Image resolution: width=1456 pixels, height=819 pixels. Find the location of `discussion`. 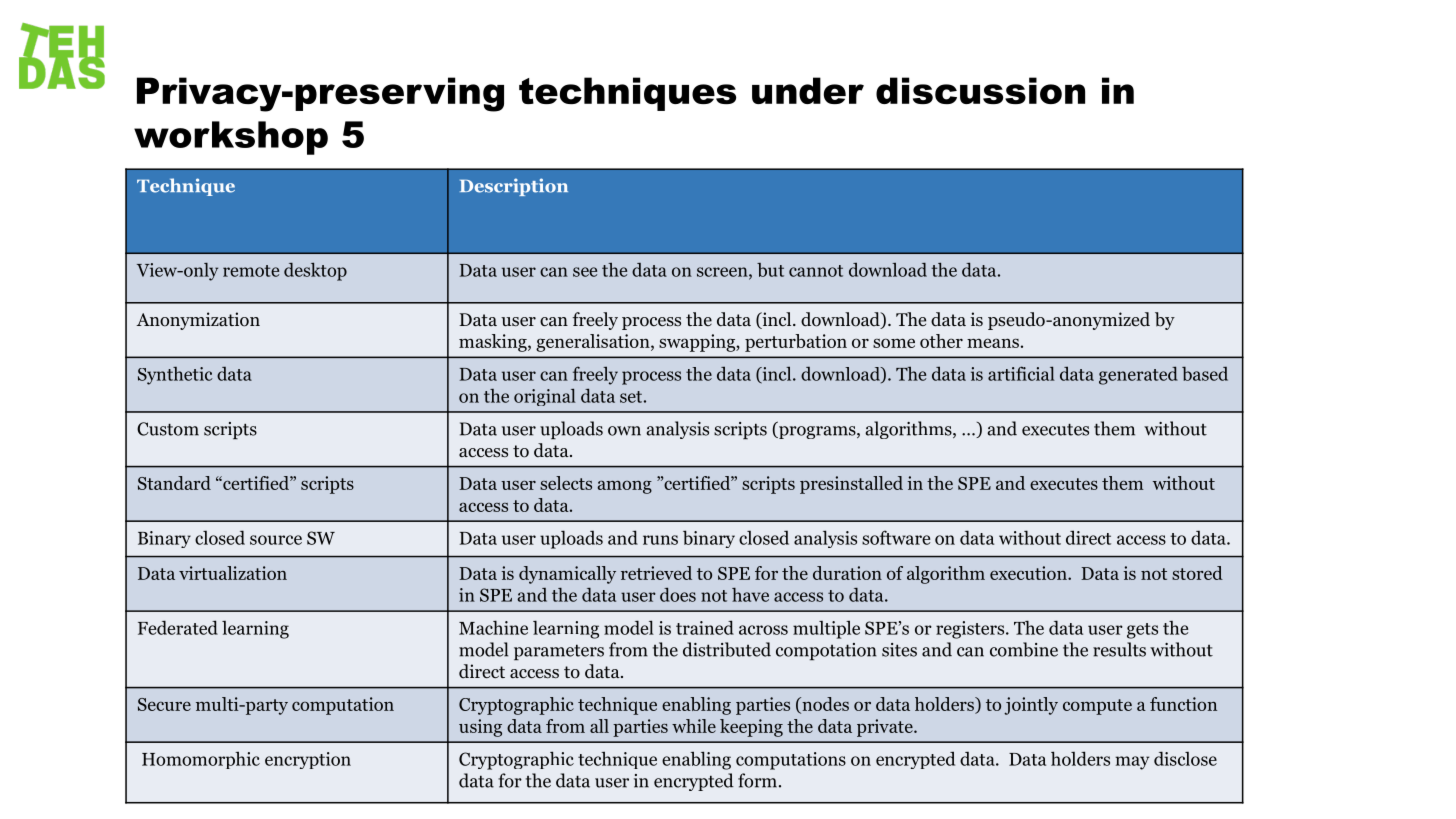

discussion is located at coordinates (980, 90).
